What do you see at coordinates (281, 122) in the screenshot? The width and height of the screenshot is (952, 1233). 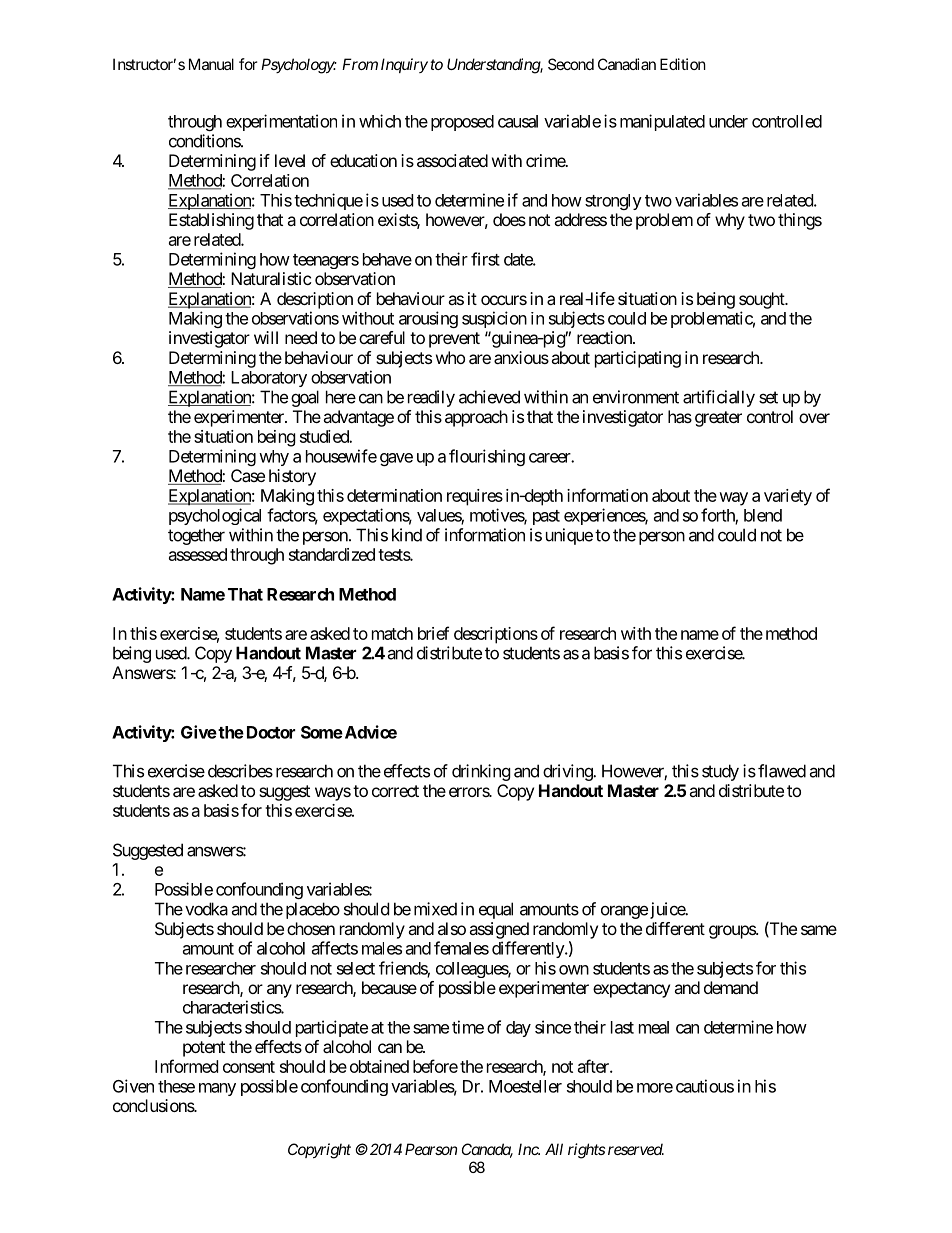 I see `experimentation` at bounding box center [281, 122].
